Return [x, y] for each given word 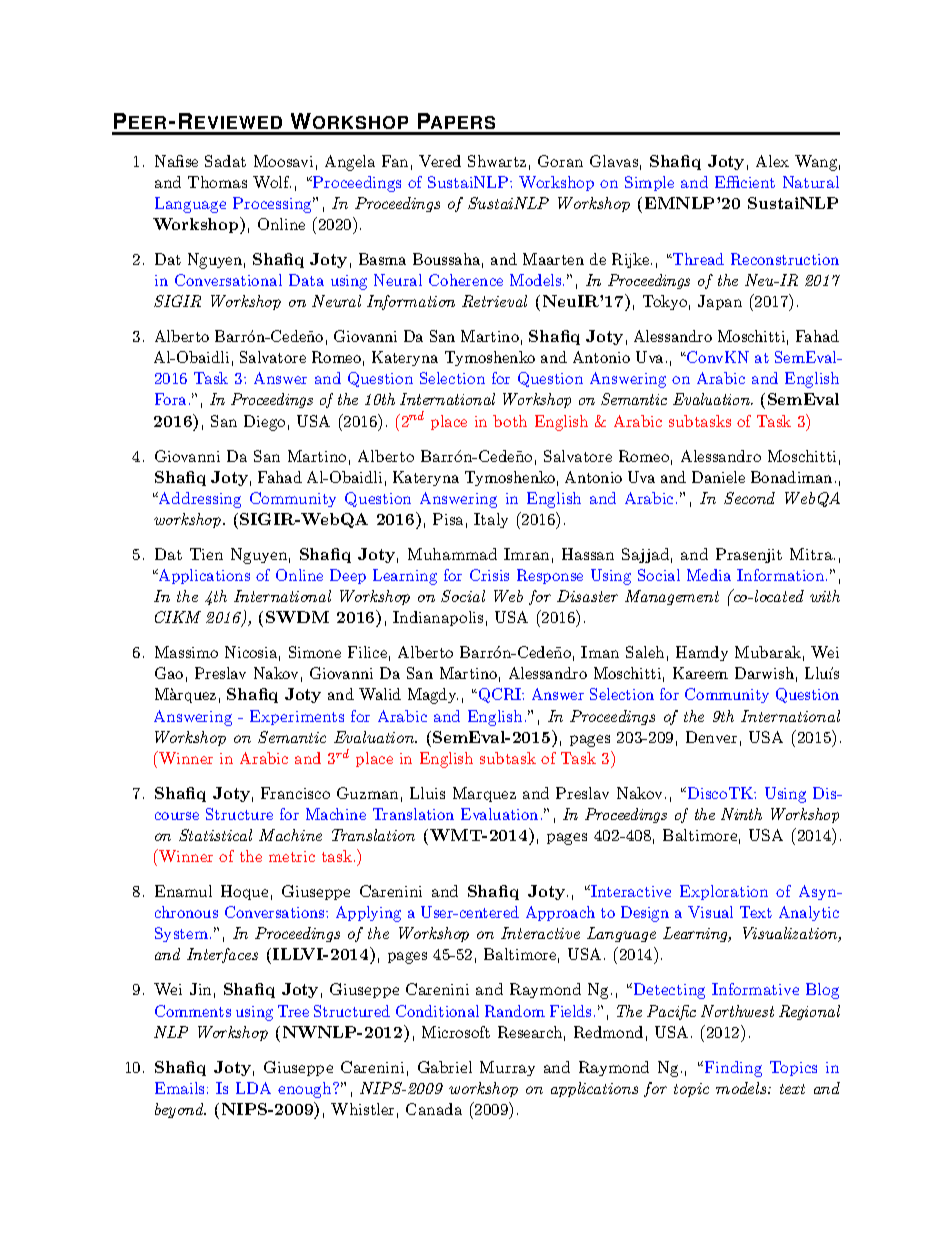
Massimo [186, 652]
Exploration [724, 892]
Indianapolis [438, 618]
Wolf [272, 182]
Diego [264, 423]
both [510, 421]
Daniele [718, 477]
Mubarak [768, 652]
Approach [560, 913]
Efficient [745, 182]
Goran [560, 161]
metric [292, 856]
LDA [253, 1088]
